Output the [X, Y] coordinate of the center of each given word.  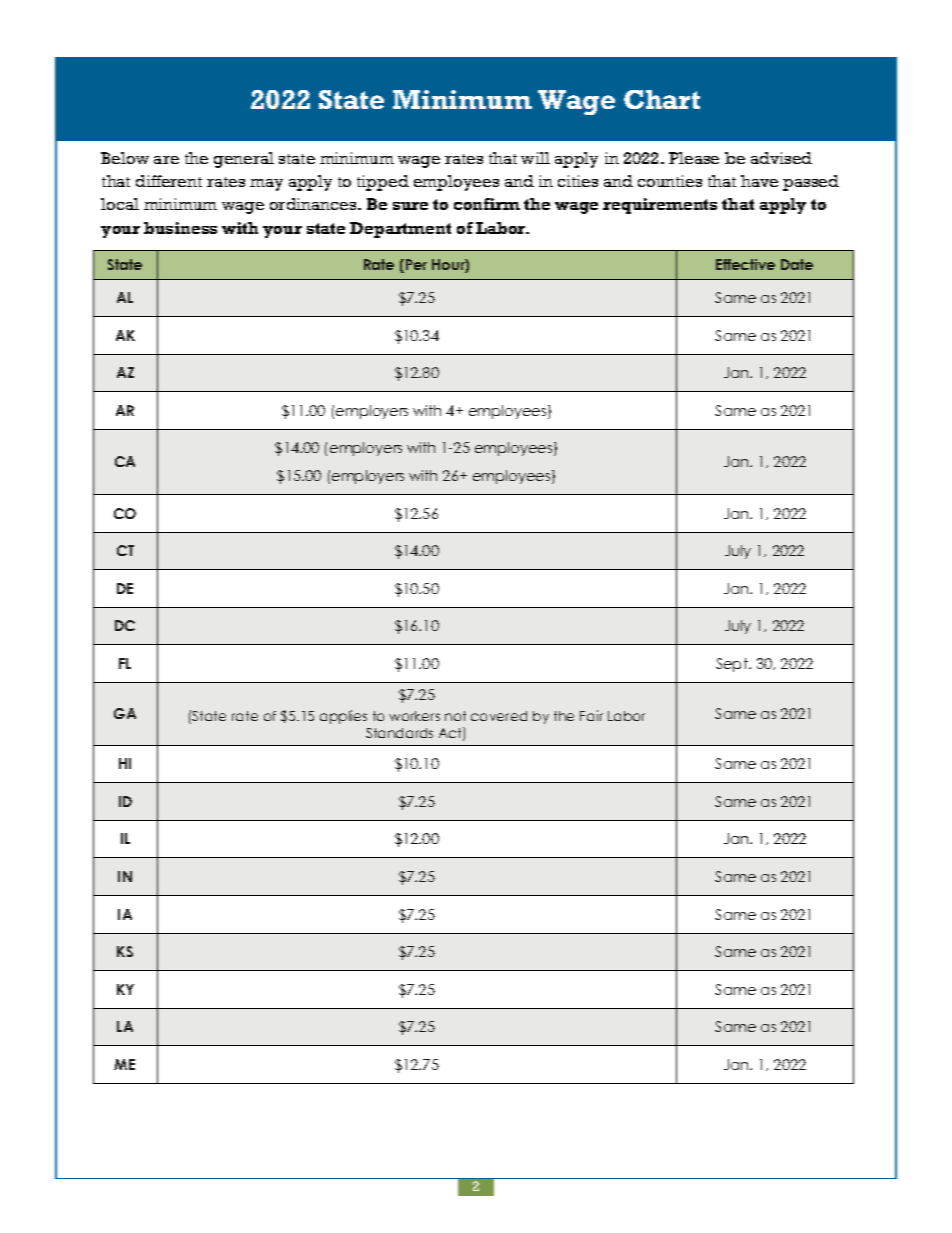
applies [343, 717]
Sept [733, 665]
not [455, 716]
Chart [662, 99]
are [166, 160]
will [535, 158]
